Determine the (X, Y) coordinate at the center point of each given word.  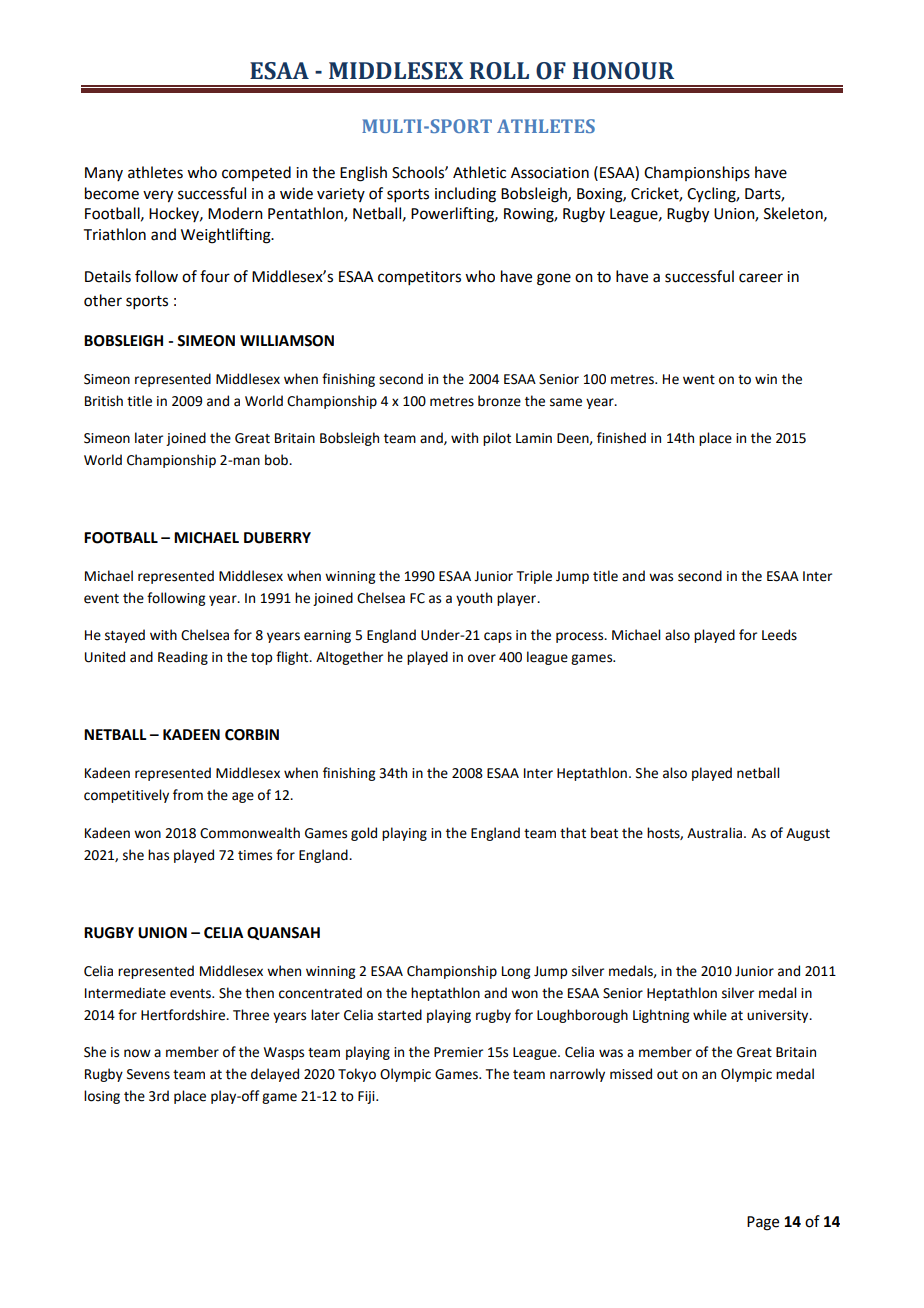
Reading (183, 658)
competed (256, 173)
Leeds (779, 635)
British (104, 401)
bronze (499, 401)
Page (763, 1223)
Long (516, 972)
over (482, 658)
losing (102, 1097)
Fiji (367, 1097)
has (158, 855)
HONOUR (623, 71)
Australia (716, 833)
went (699, 380)
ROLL (499, 71)
